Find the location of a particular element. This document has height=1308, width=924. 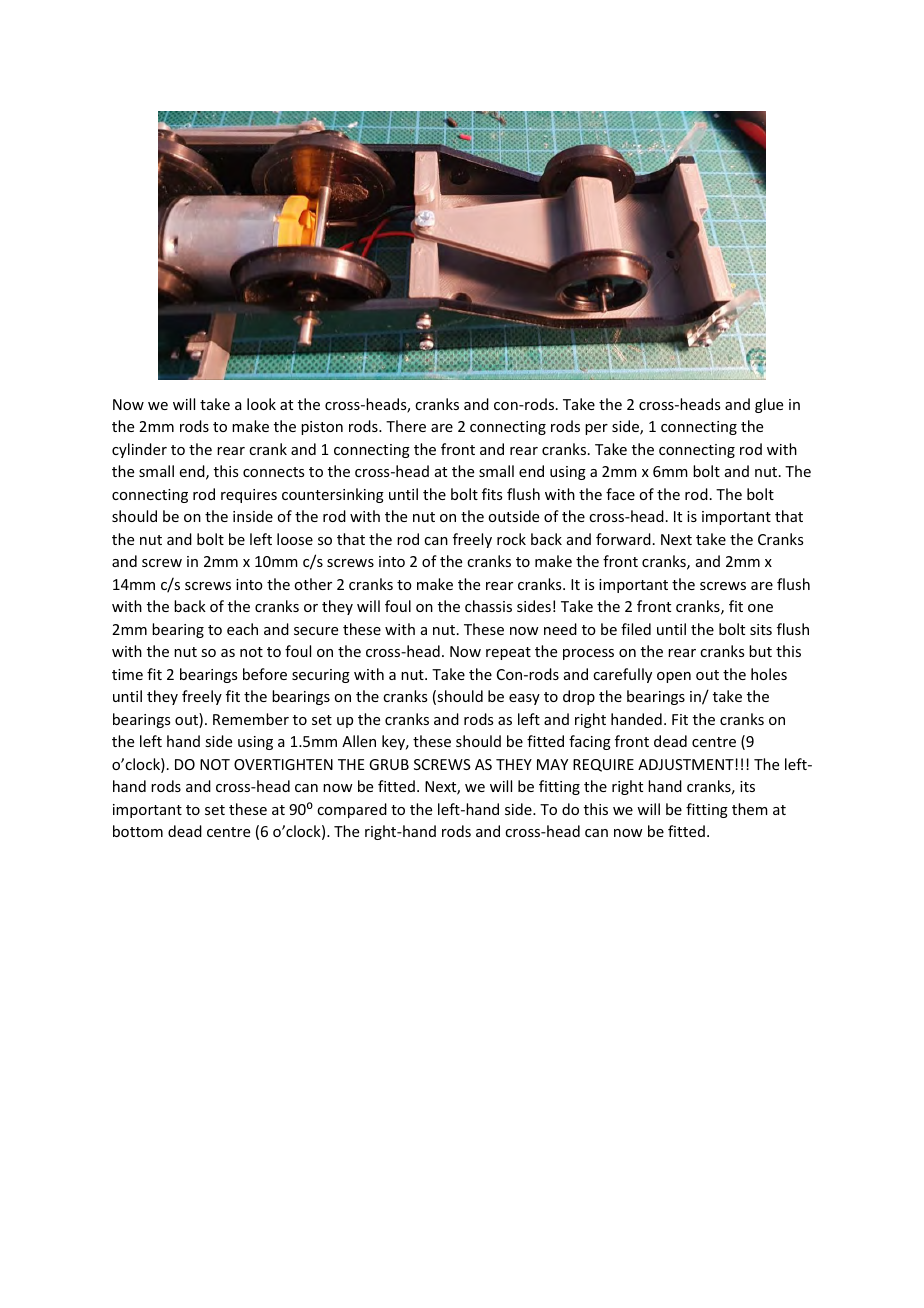

look is located at coordinates (261, 404).
